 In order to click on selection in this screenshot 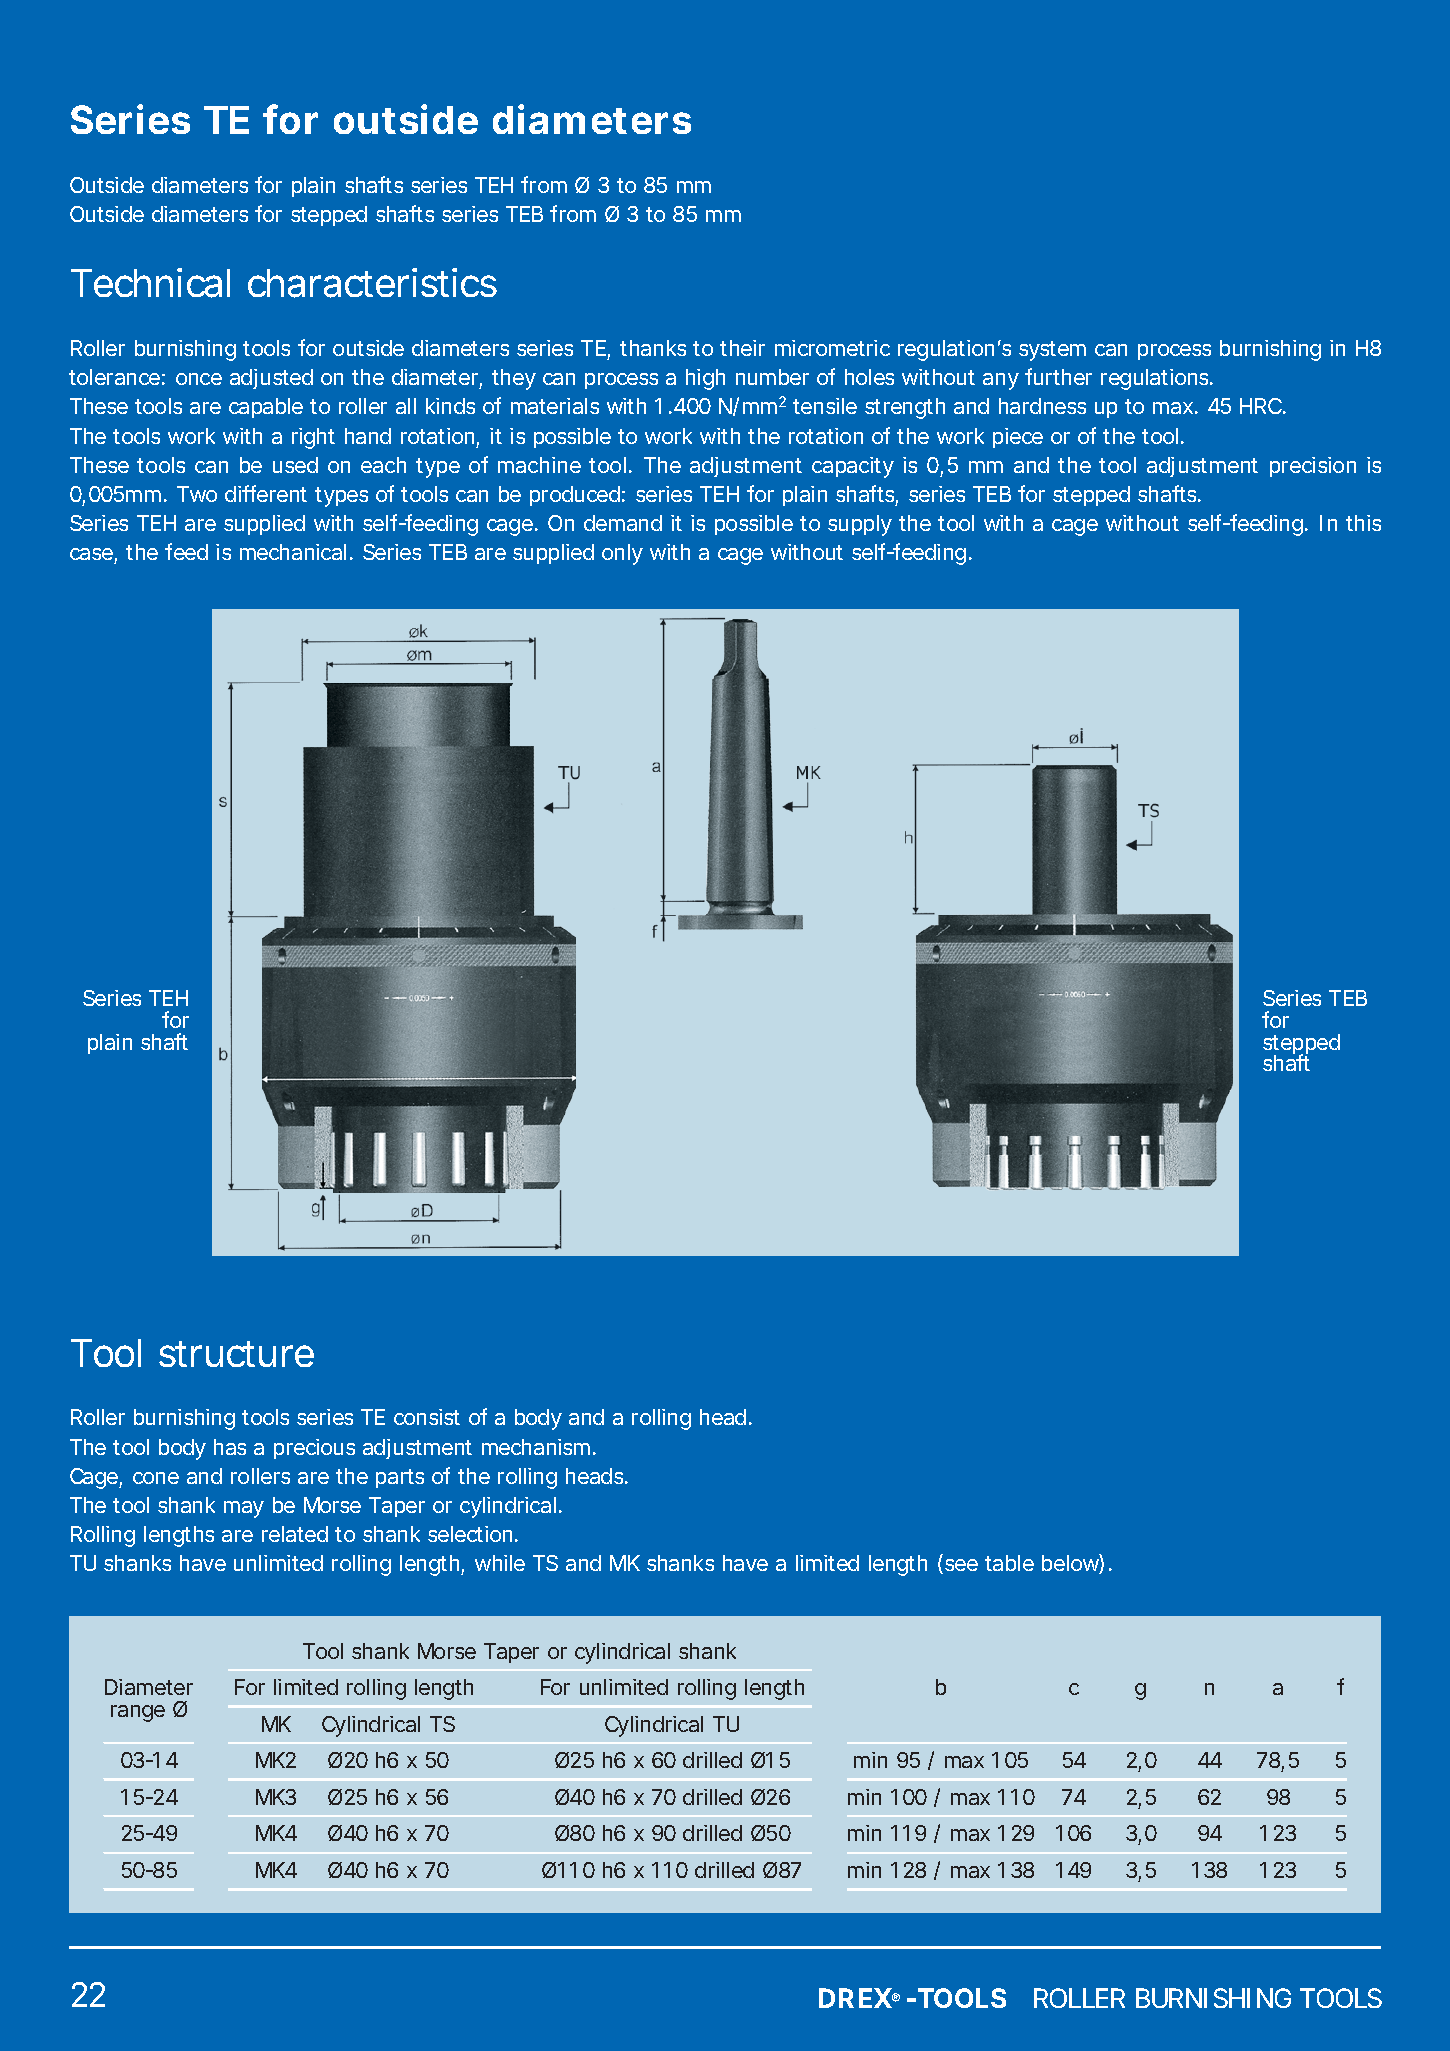, I will do `click(470, 1534)`.
